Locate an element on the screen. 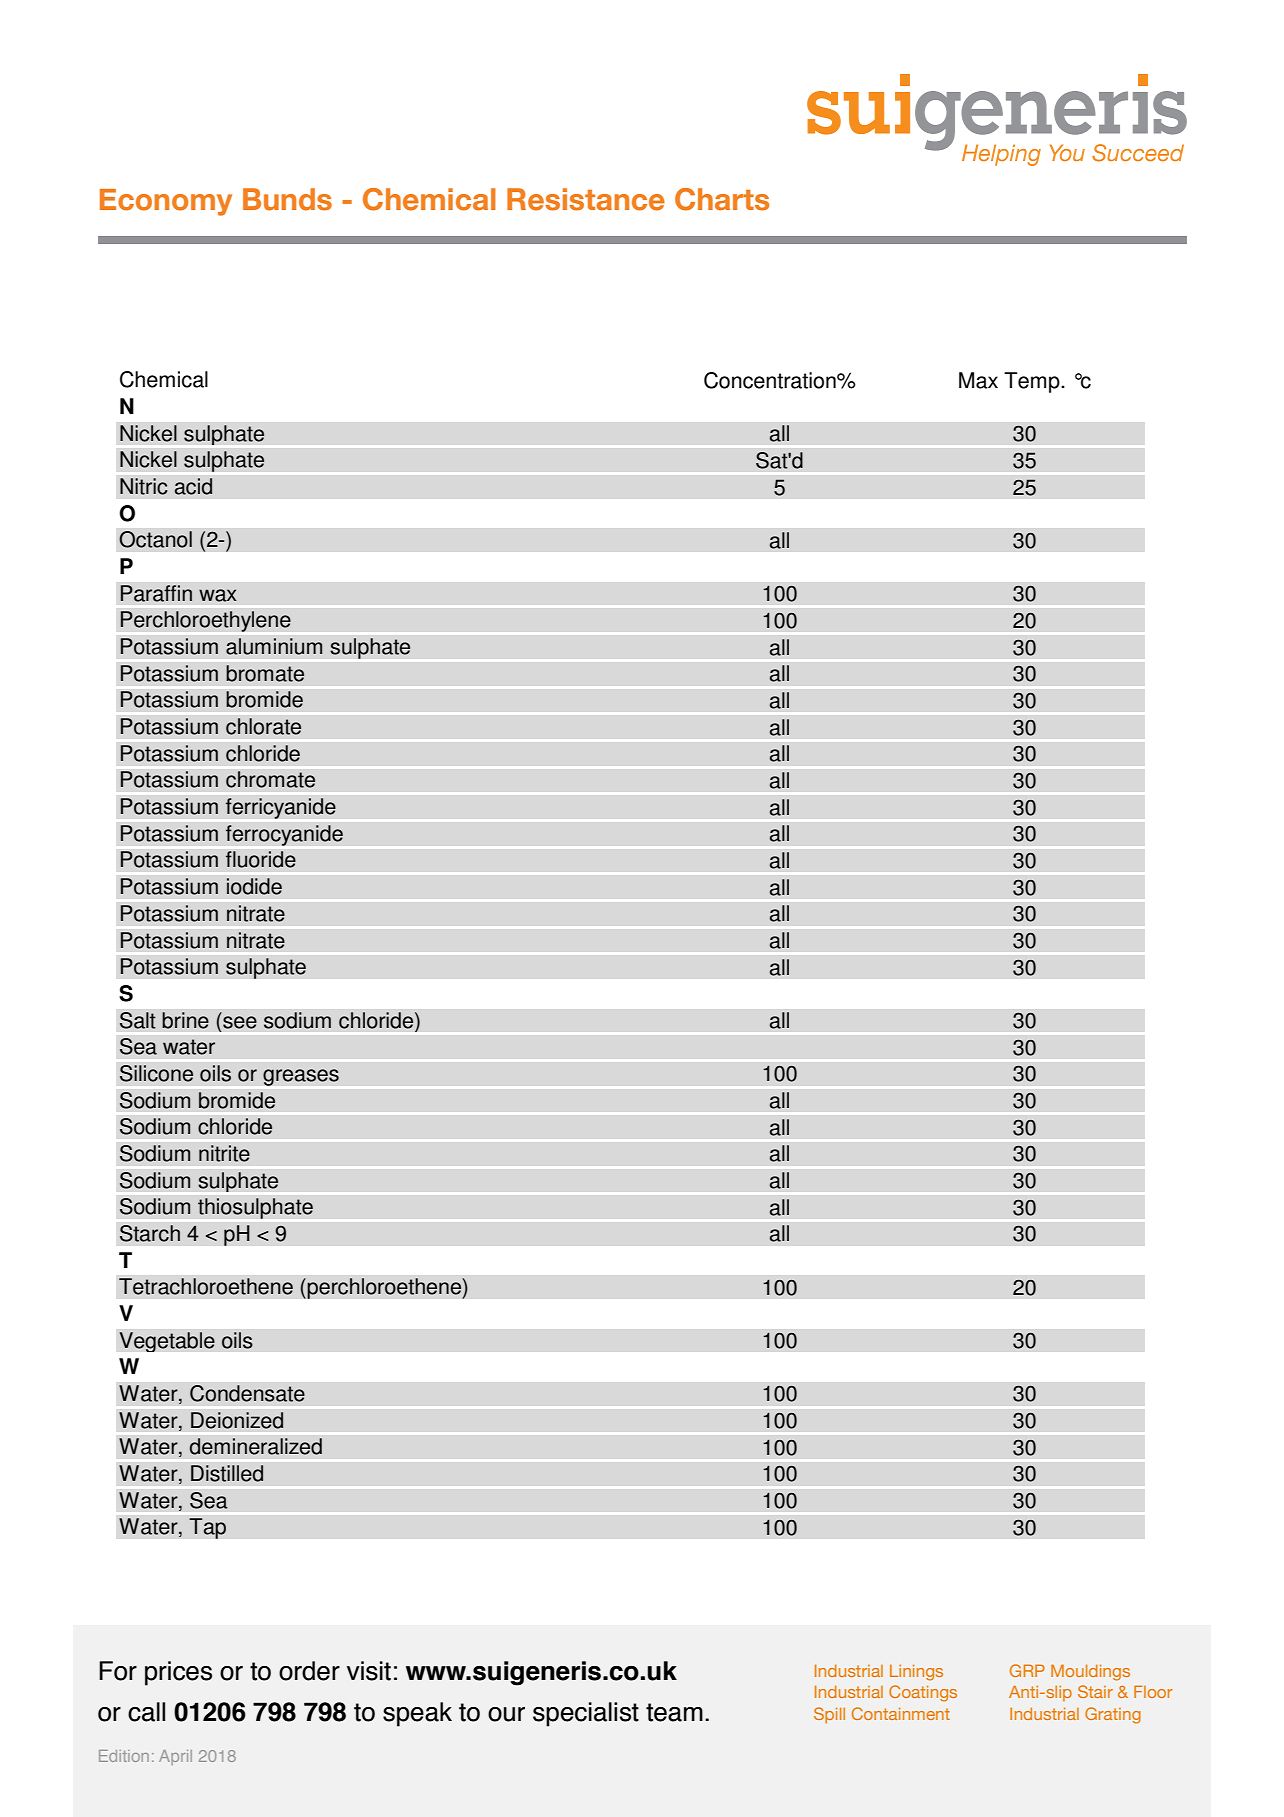 This screenshot has width=1284, height=1817. Resistance is located at coordinates (586, 199).
